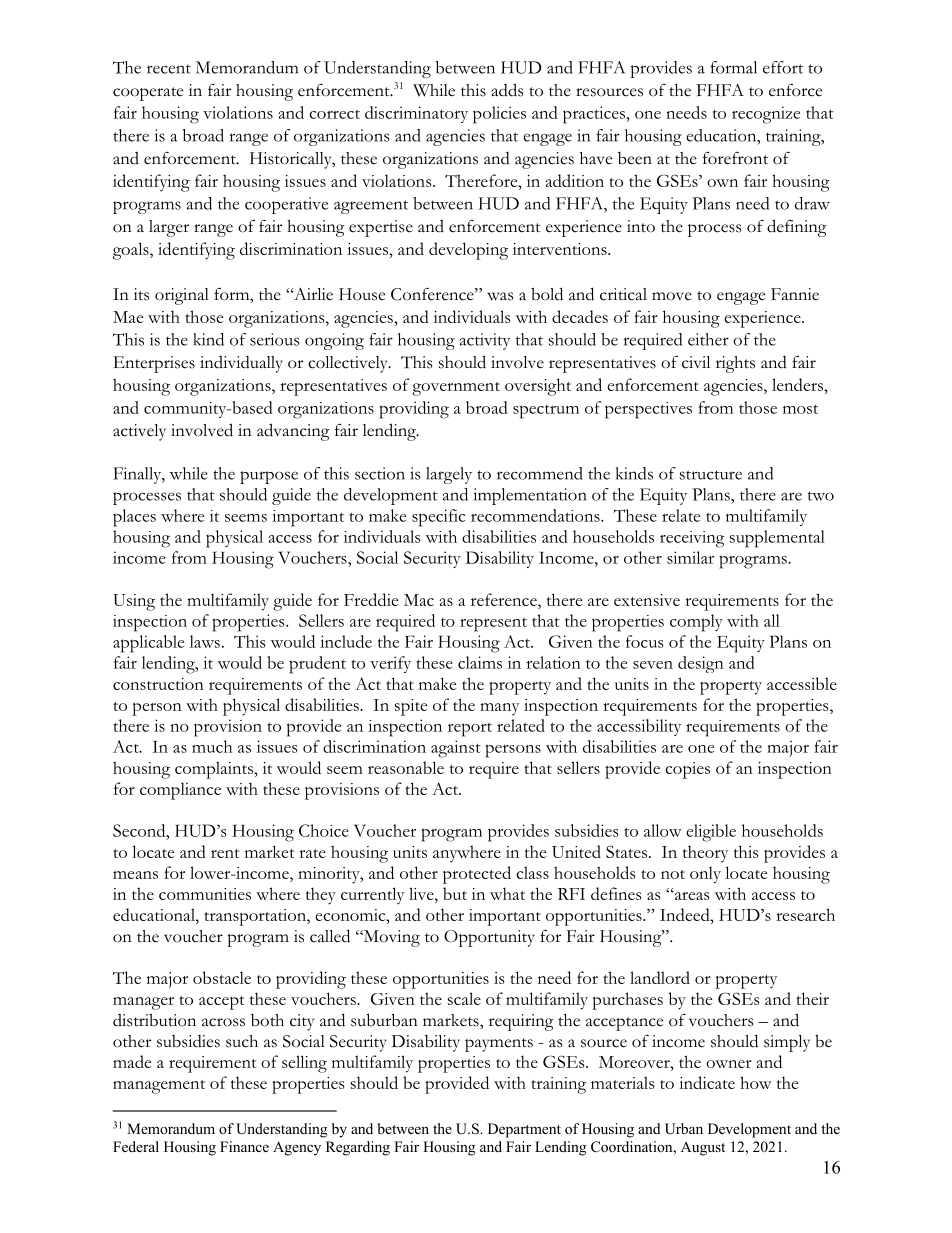  Describe the element at coordinates (766, 115) in the screenshot. I see `recognize` at that location.
